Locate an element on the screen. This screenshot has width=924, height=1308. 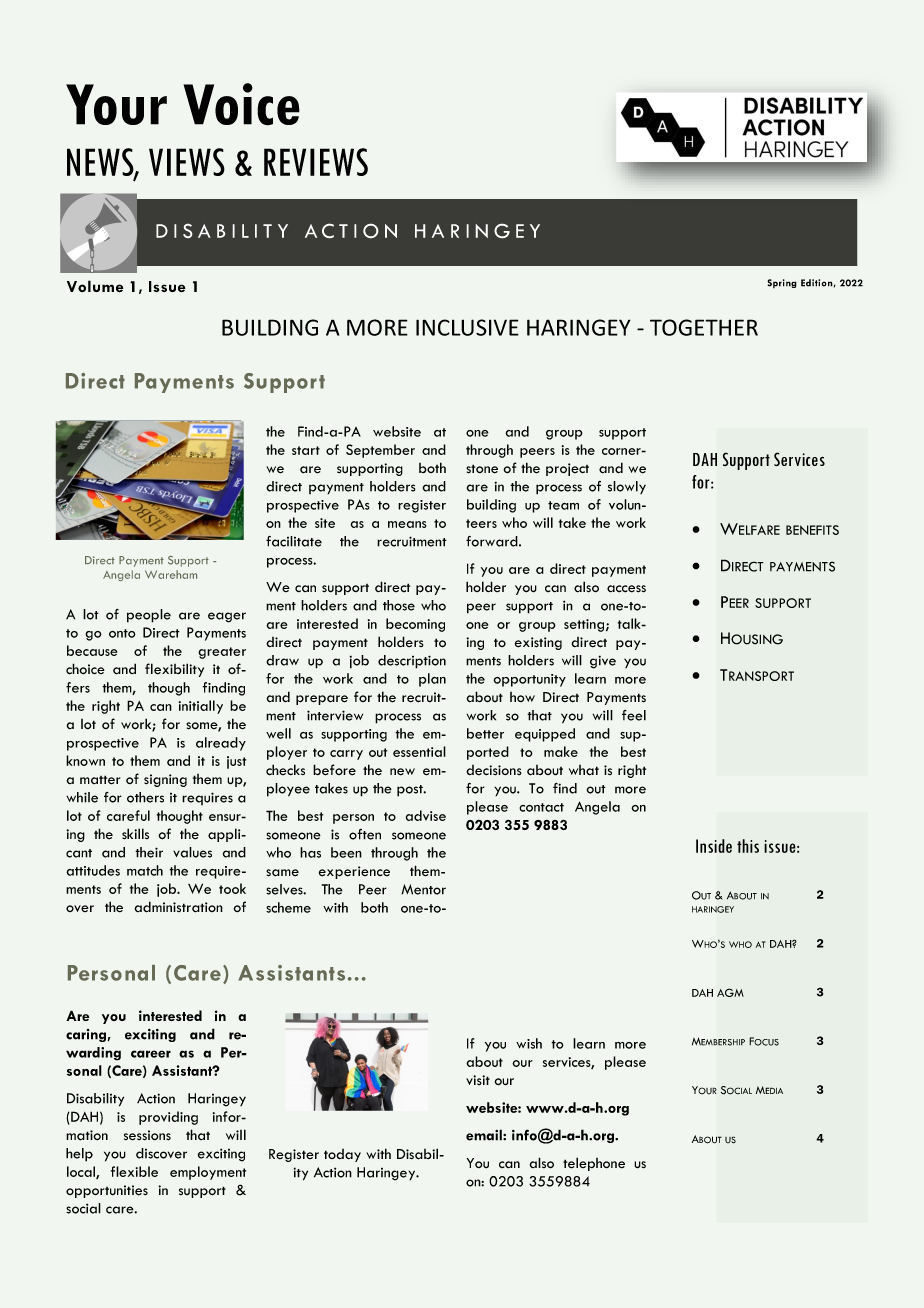
description is located at coordinates (412, 662).
